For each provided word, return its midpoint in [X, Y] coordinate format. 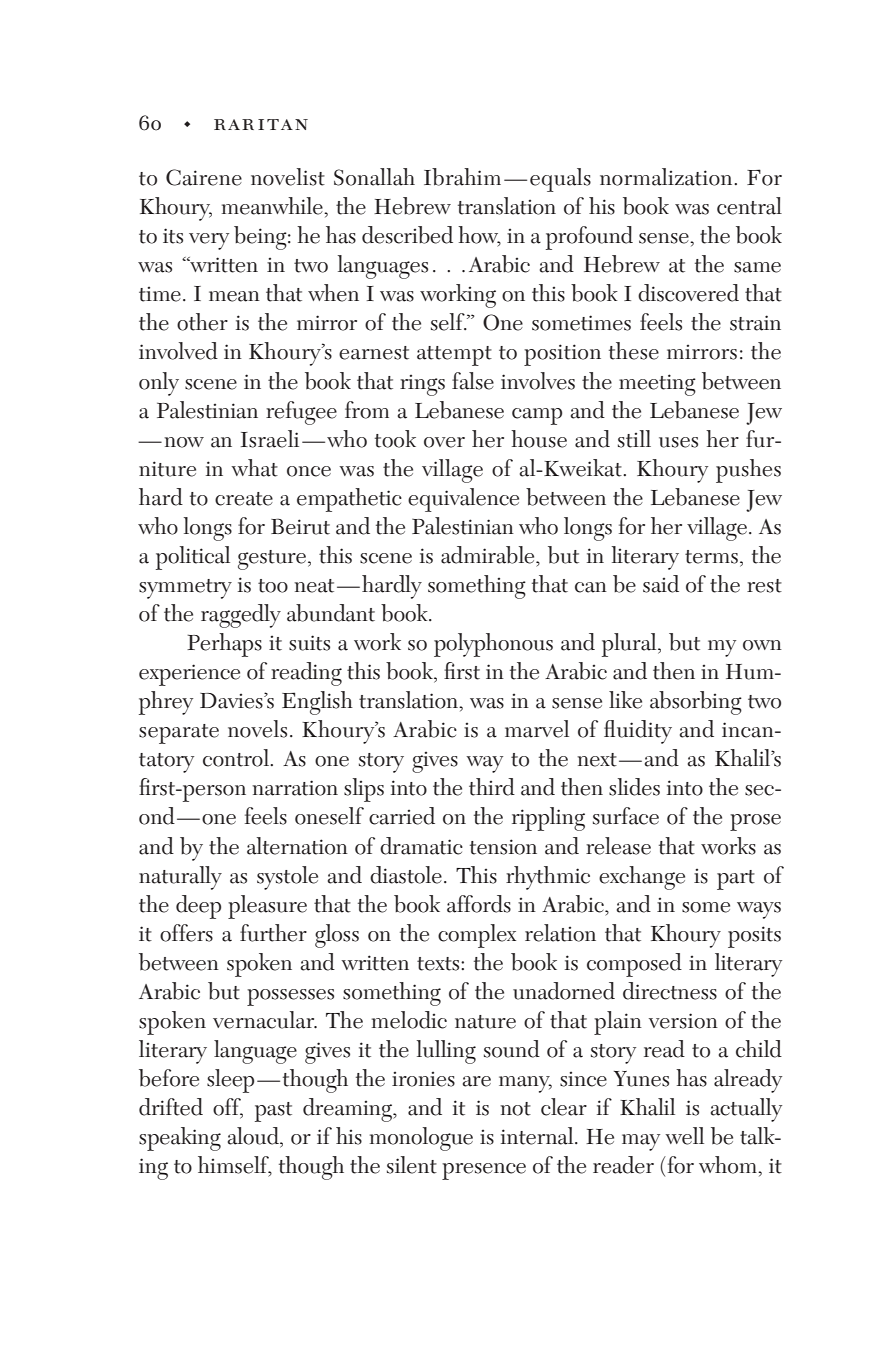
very [209, 241]
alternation [297, 846]
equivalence [463, 500]
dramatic [421, 846]
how [479, 236]
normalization [667, 177]
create [244, 499]
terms [711, 557]
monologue [421, 1139]
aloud [254, 1137]
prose [755, 822]
